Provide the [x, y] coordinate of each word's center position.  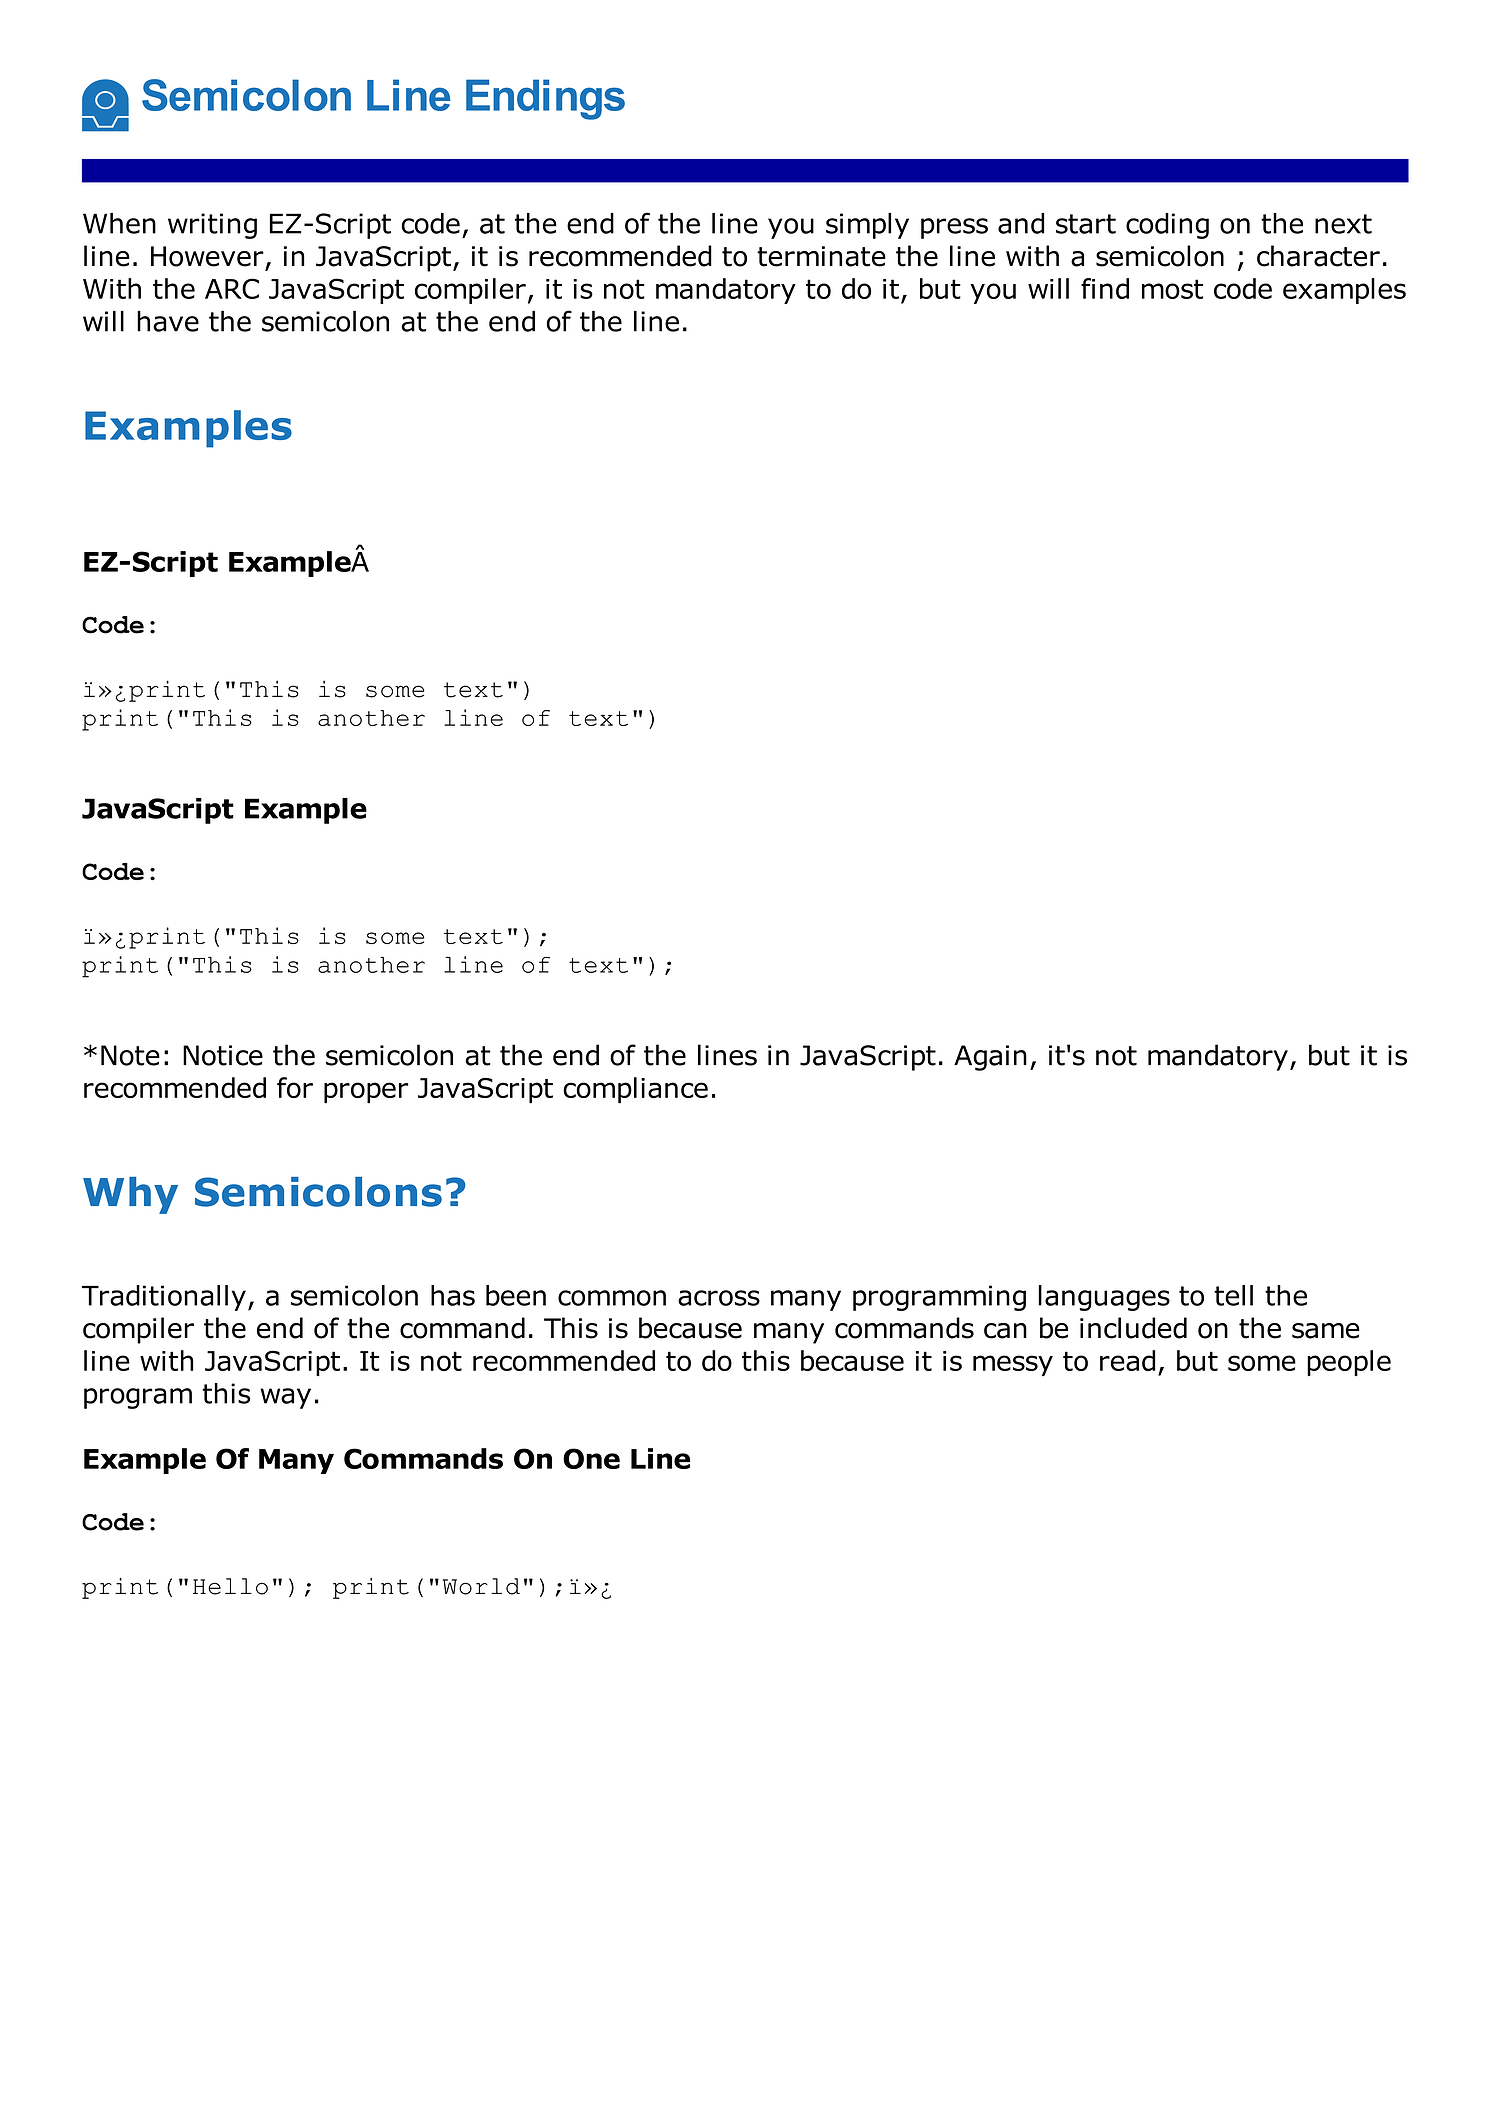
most [1172, 289]
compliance [635, 1090]
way [285, 1398]
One [591, 1458]
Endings [545, 99]
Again [990, 1058]
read [1127, 1360]
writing [212, 226]
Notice [223, 1055]
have [168, 321]
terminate [821, 256]
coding [1167, 226]
